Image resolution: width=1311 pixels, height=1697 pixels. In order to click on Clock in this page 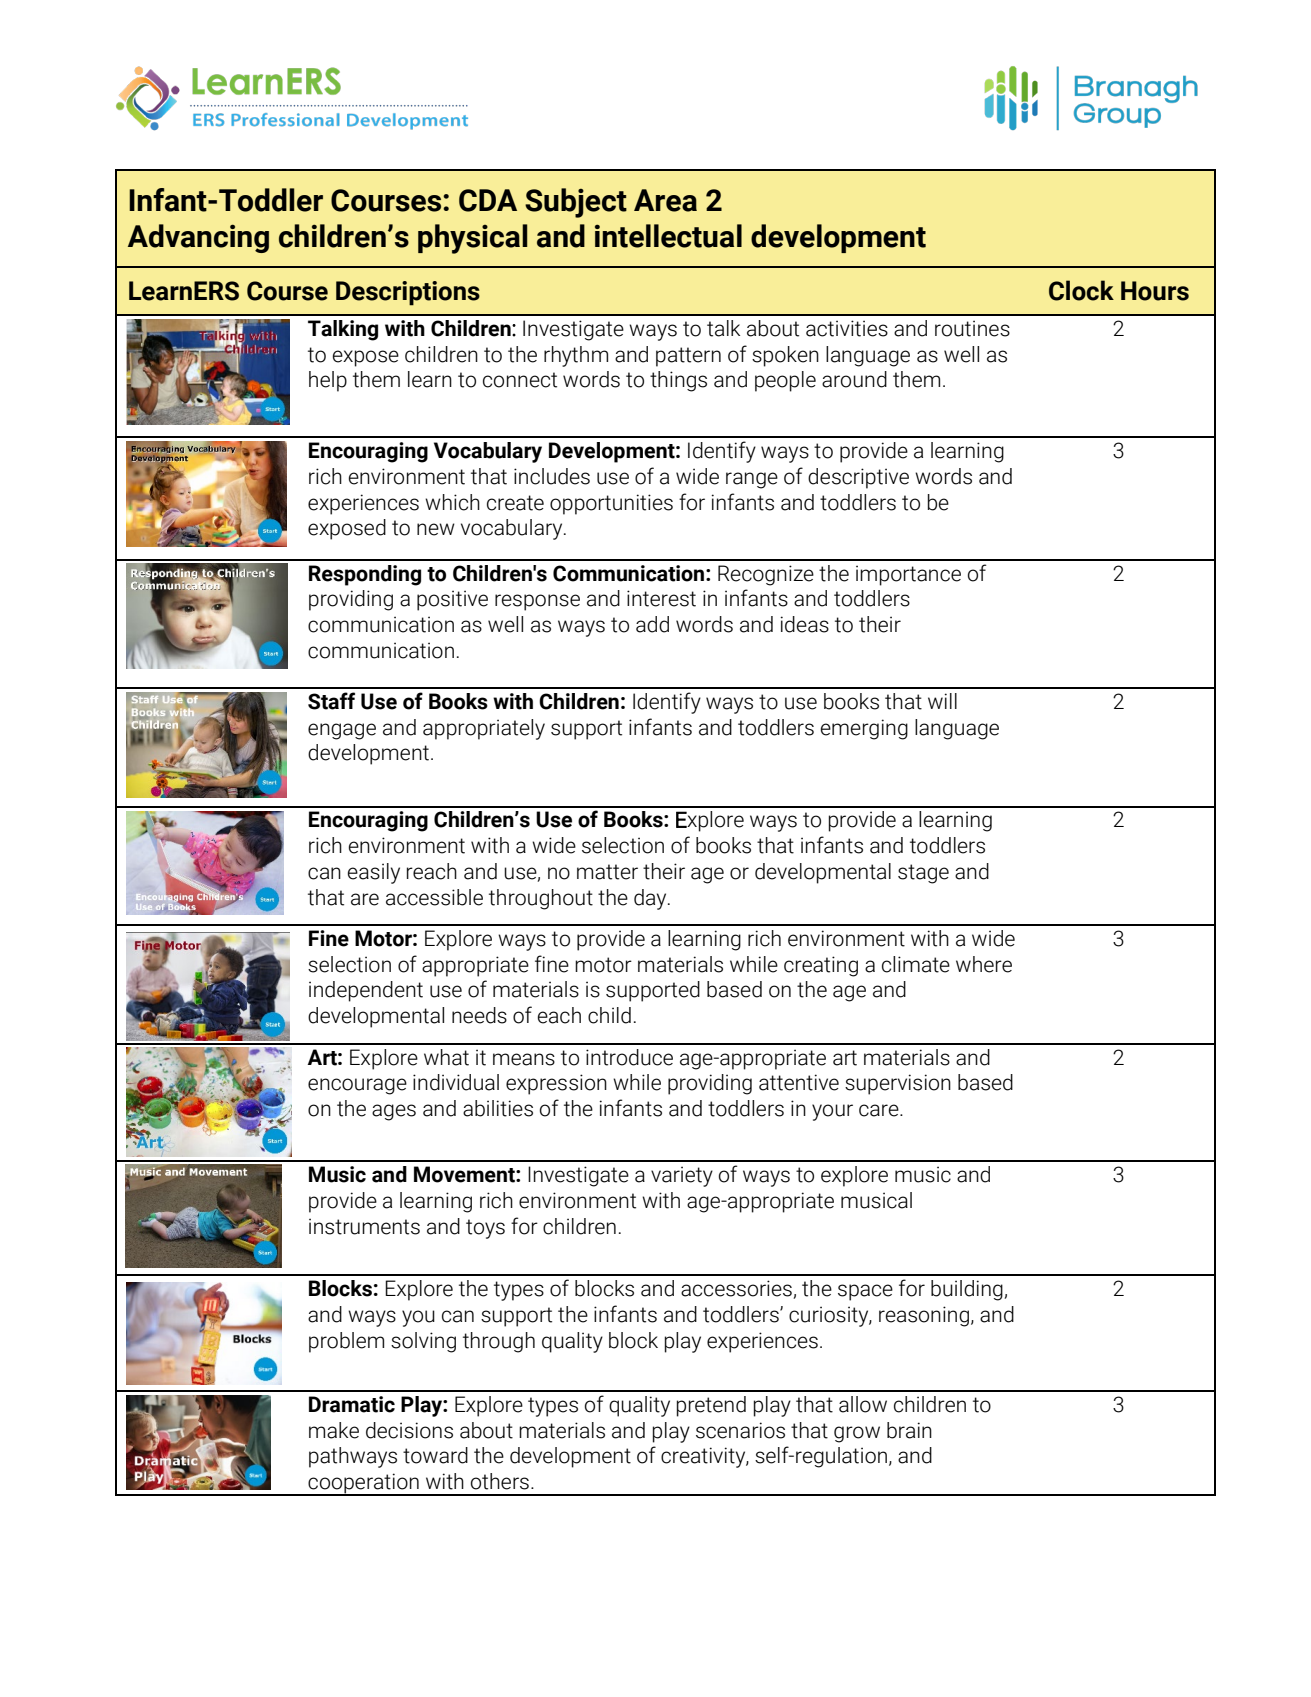, I will do `click(1081, 290)`.
